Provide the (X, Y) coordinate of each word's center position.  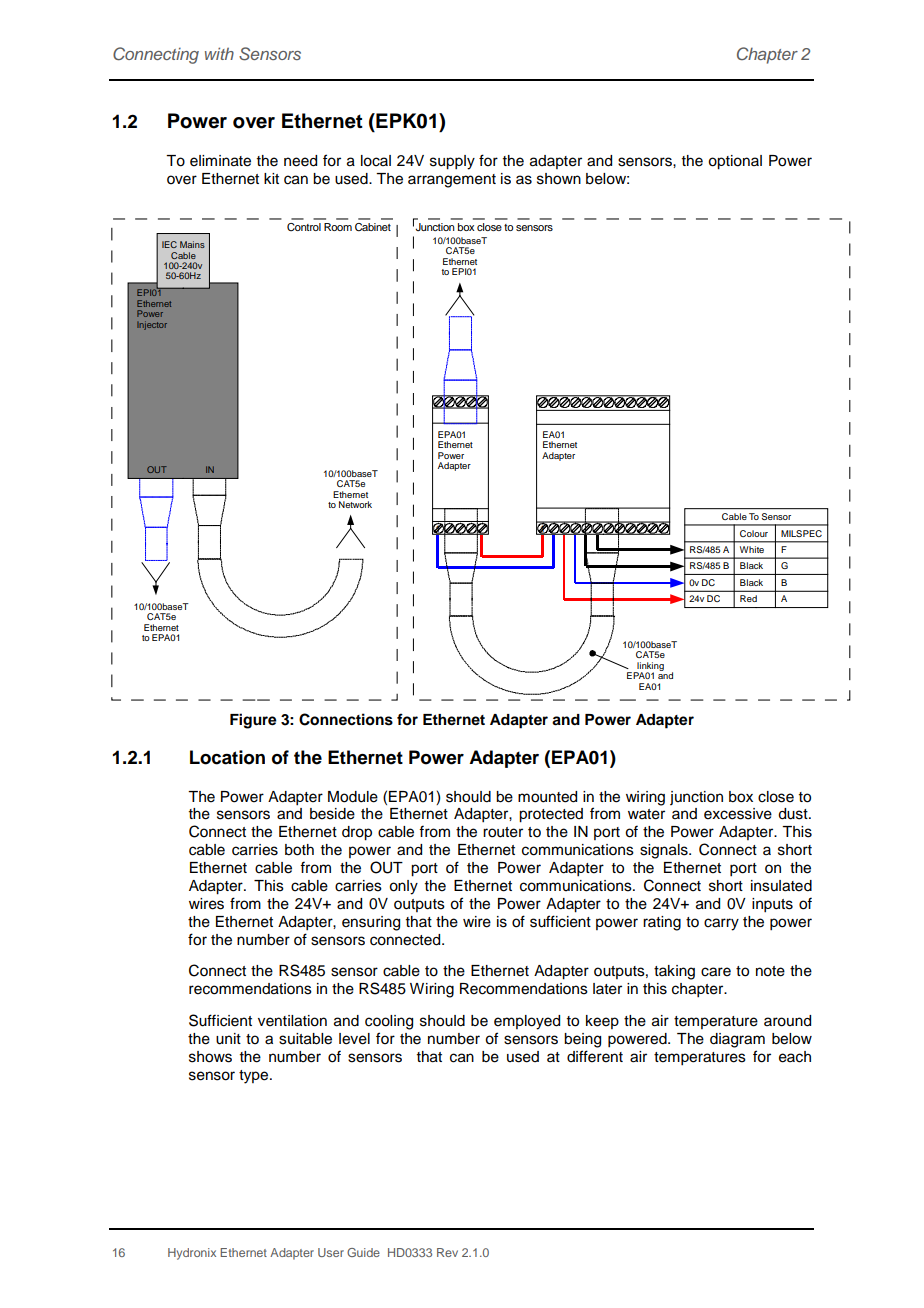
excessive (738, 814)
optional (735, 162)
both (299, 850)
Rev (447, 1252)
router (503, 832)
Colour (754, 533)
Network (355, 504)
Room (338, 227)
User (331, 1252)
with (219, 53)
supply (452, 162)
